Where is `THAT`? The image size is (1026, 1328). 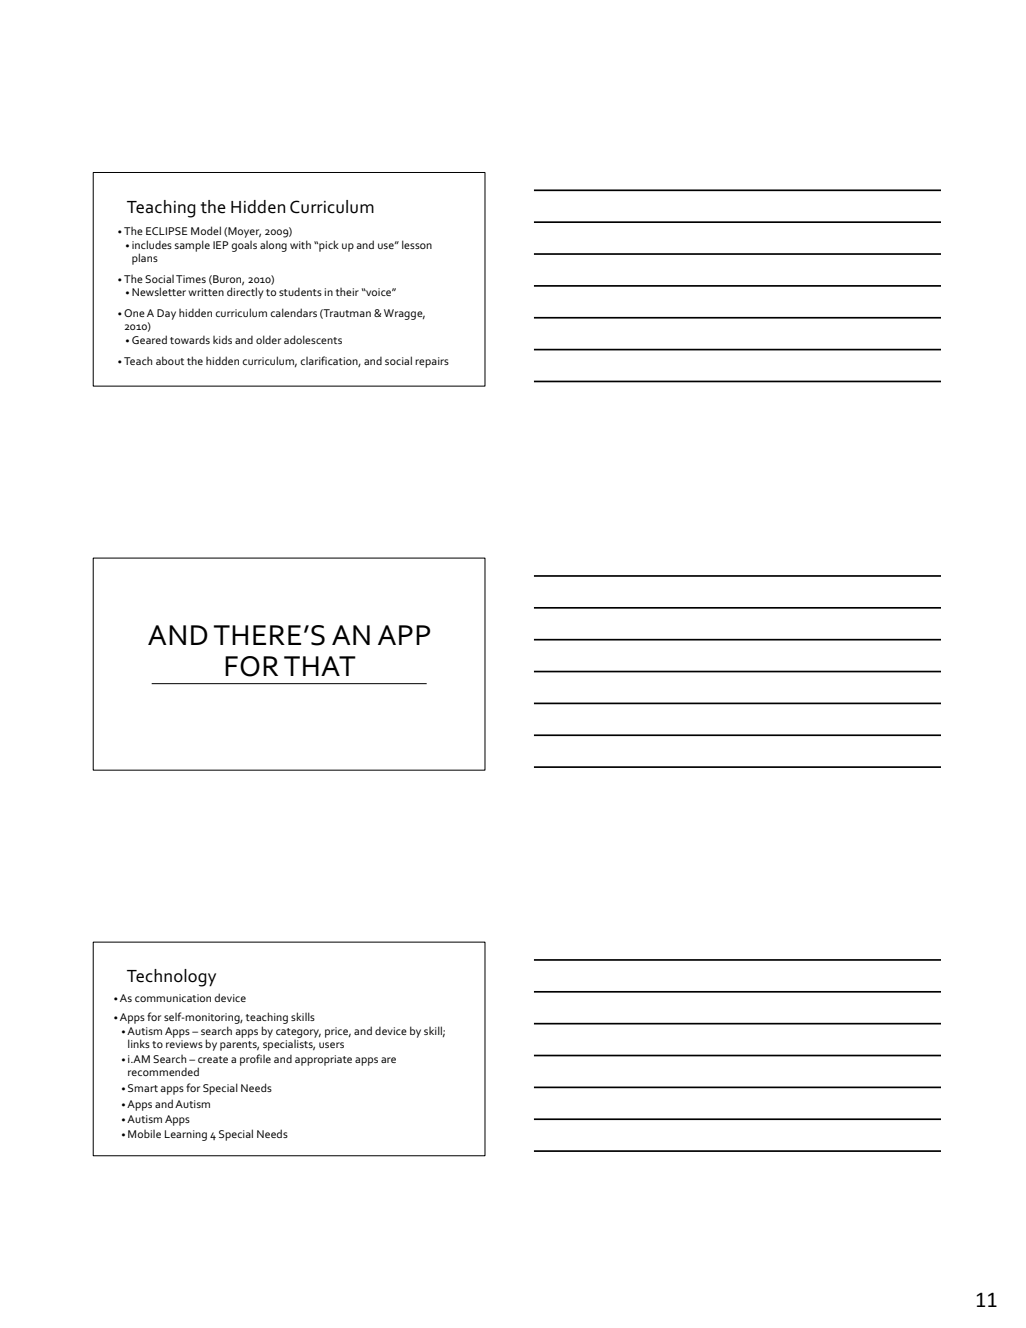
THAT is located at coordinates (320, 666).
